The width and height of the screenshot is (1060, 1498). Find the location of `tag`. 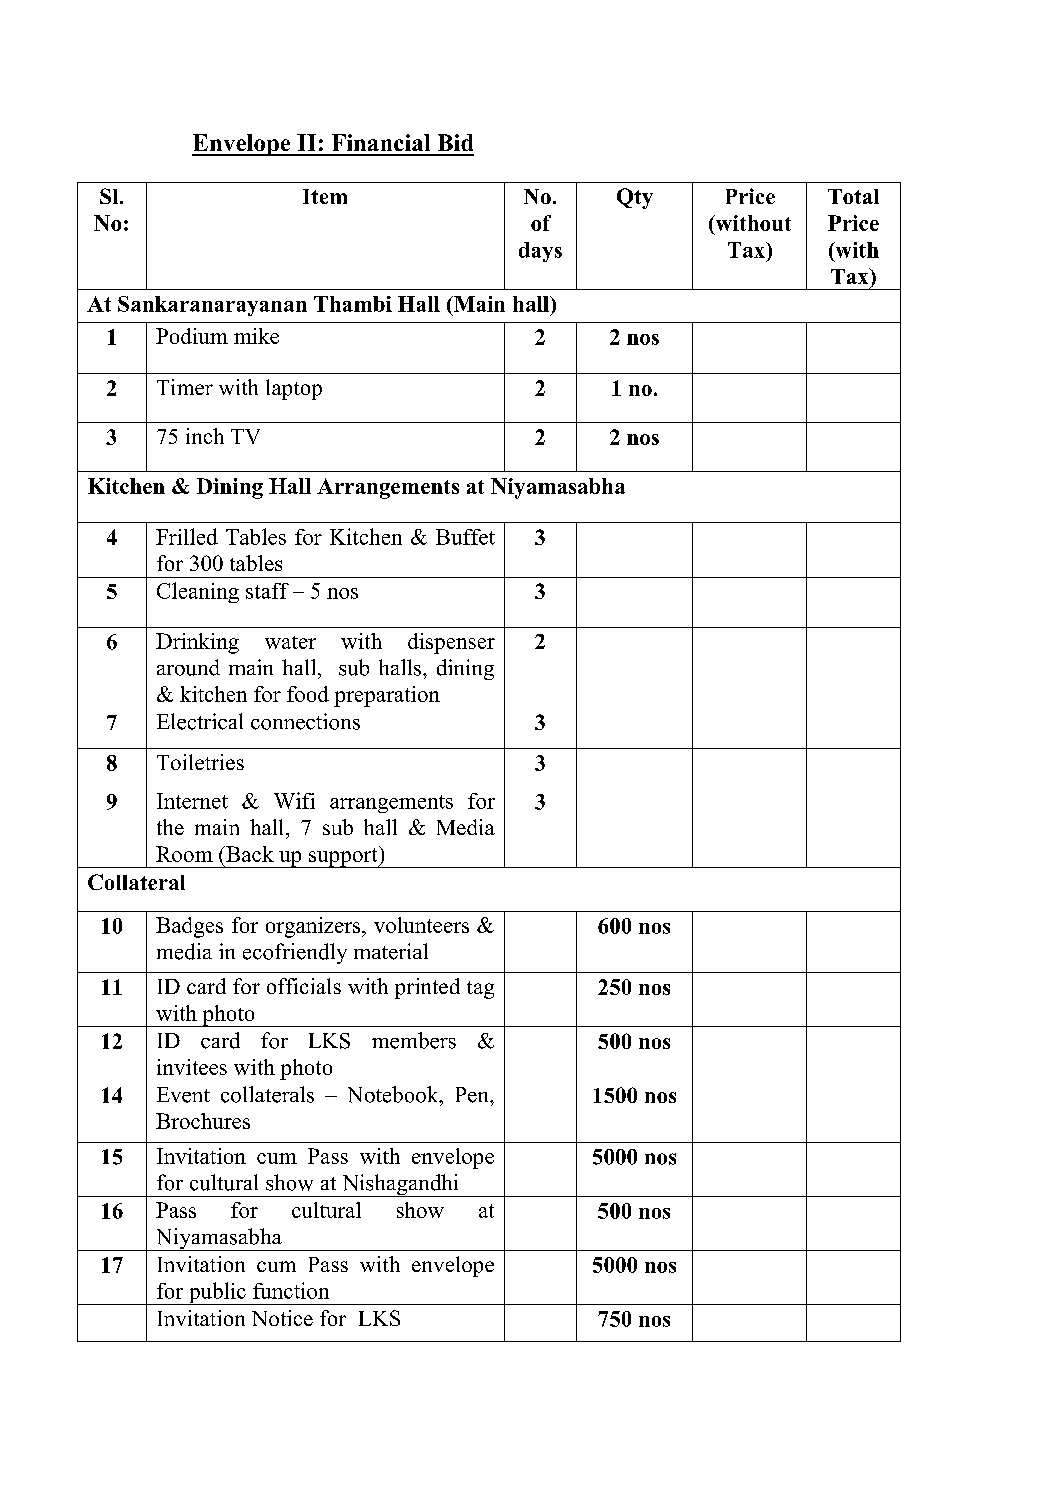

tag is located at coordinates (480, 990).
